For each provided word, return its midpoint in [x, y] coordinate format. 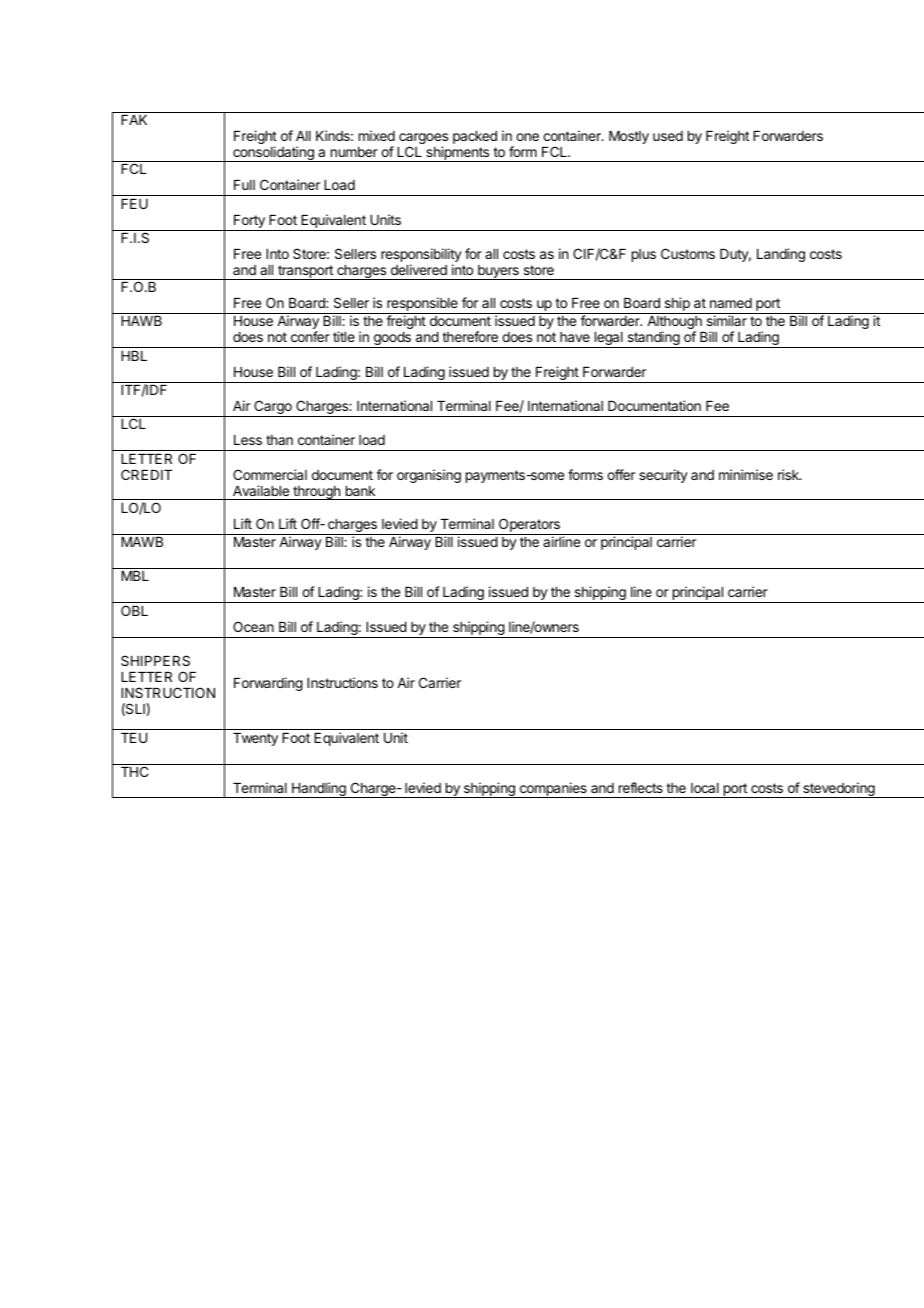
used [668, 136]
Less [248, 440]
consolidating [273, 154]
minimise [746, 474]
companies [553, 790]
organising [429, 476]
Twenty [255, 739]
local [705, 788]
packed [475, 137]
